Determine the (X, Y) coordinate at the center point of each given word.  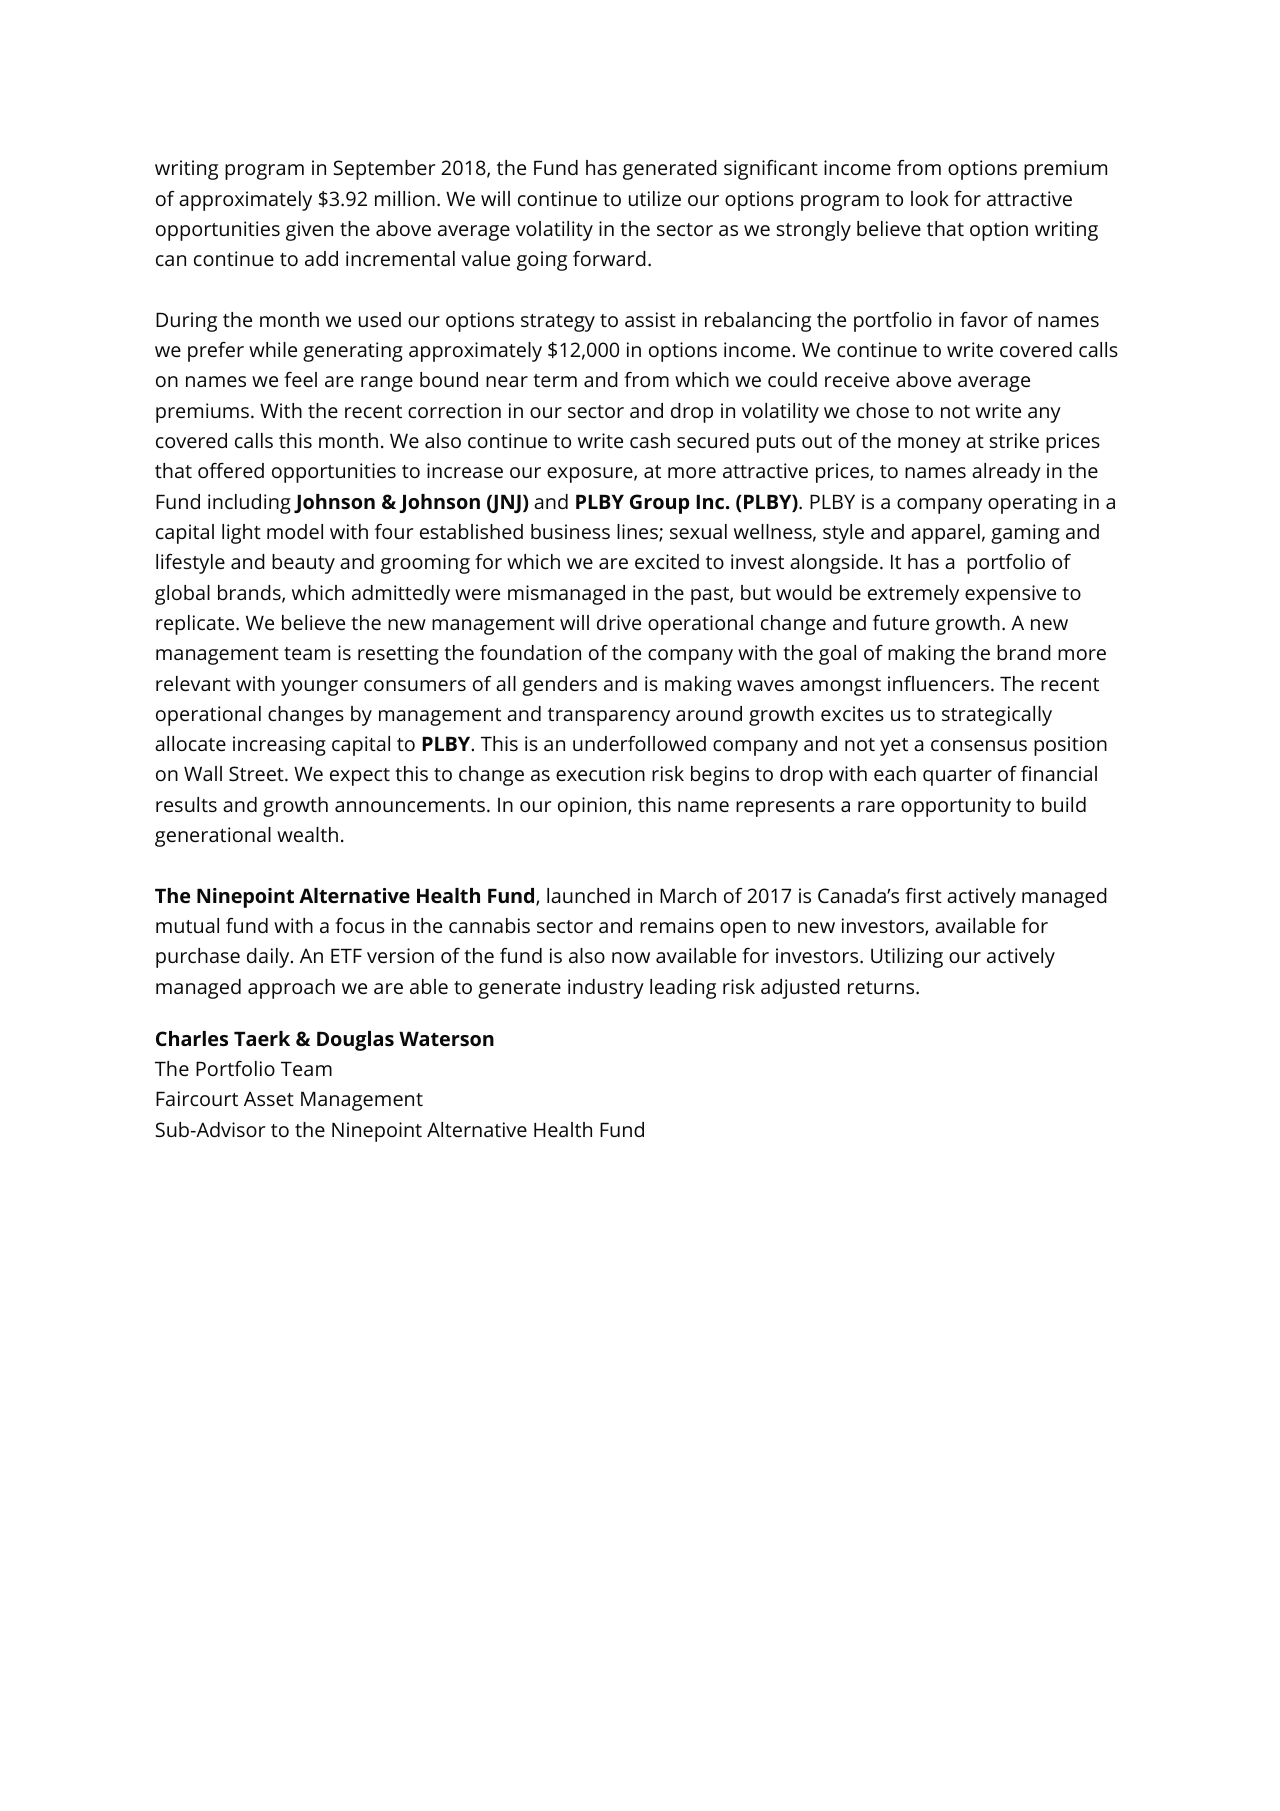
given (309, 231)
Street (257, 773)
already (1006, 473)
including (249, 504)
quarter (957, 777)
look (930, 198)
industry (606, 989)
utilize (655, 198)
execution (600, 773)
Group (659, 504)
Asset (269, 1098)
